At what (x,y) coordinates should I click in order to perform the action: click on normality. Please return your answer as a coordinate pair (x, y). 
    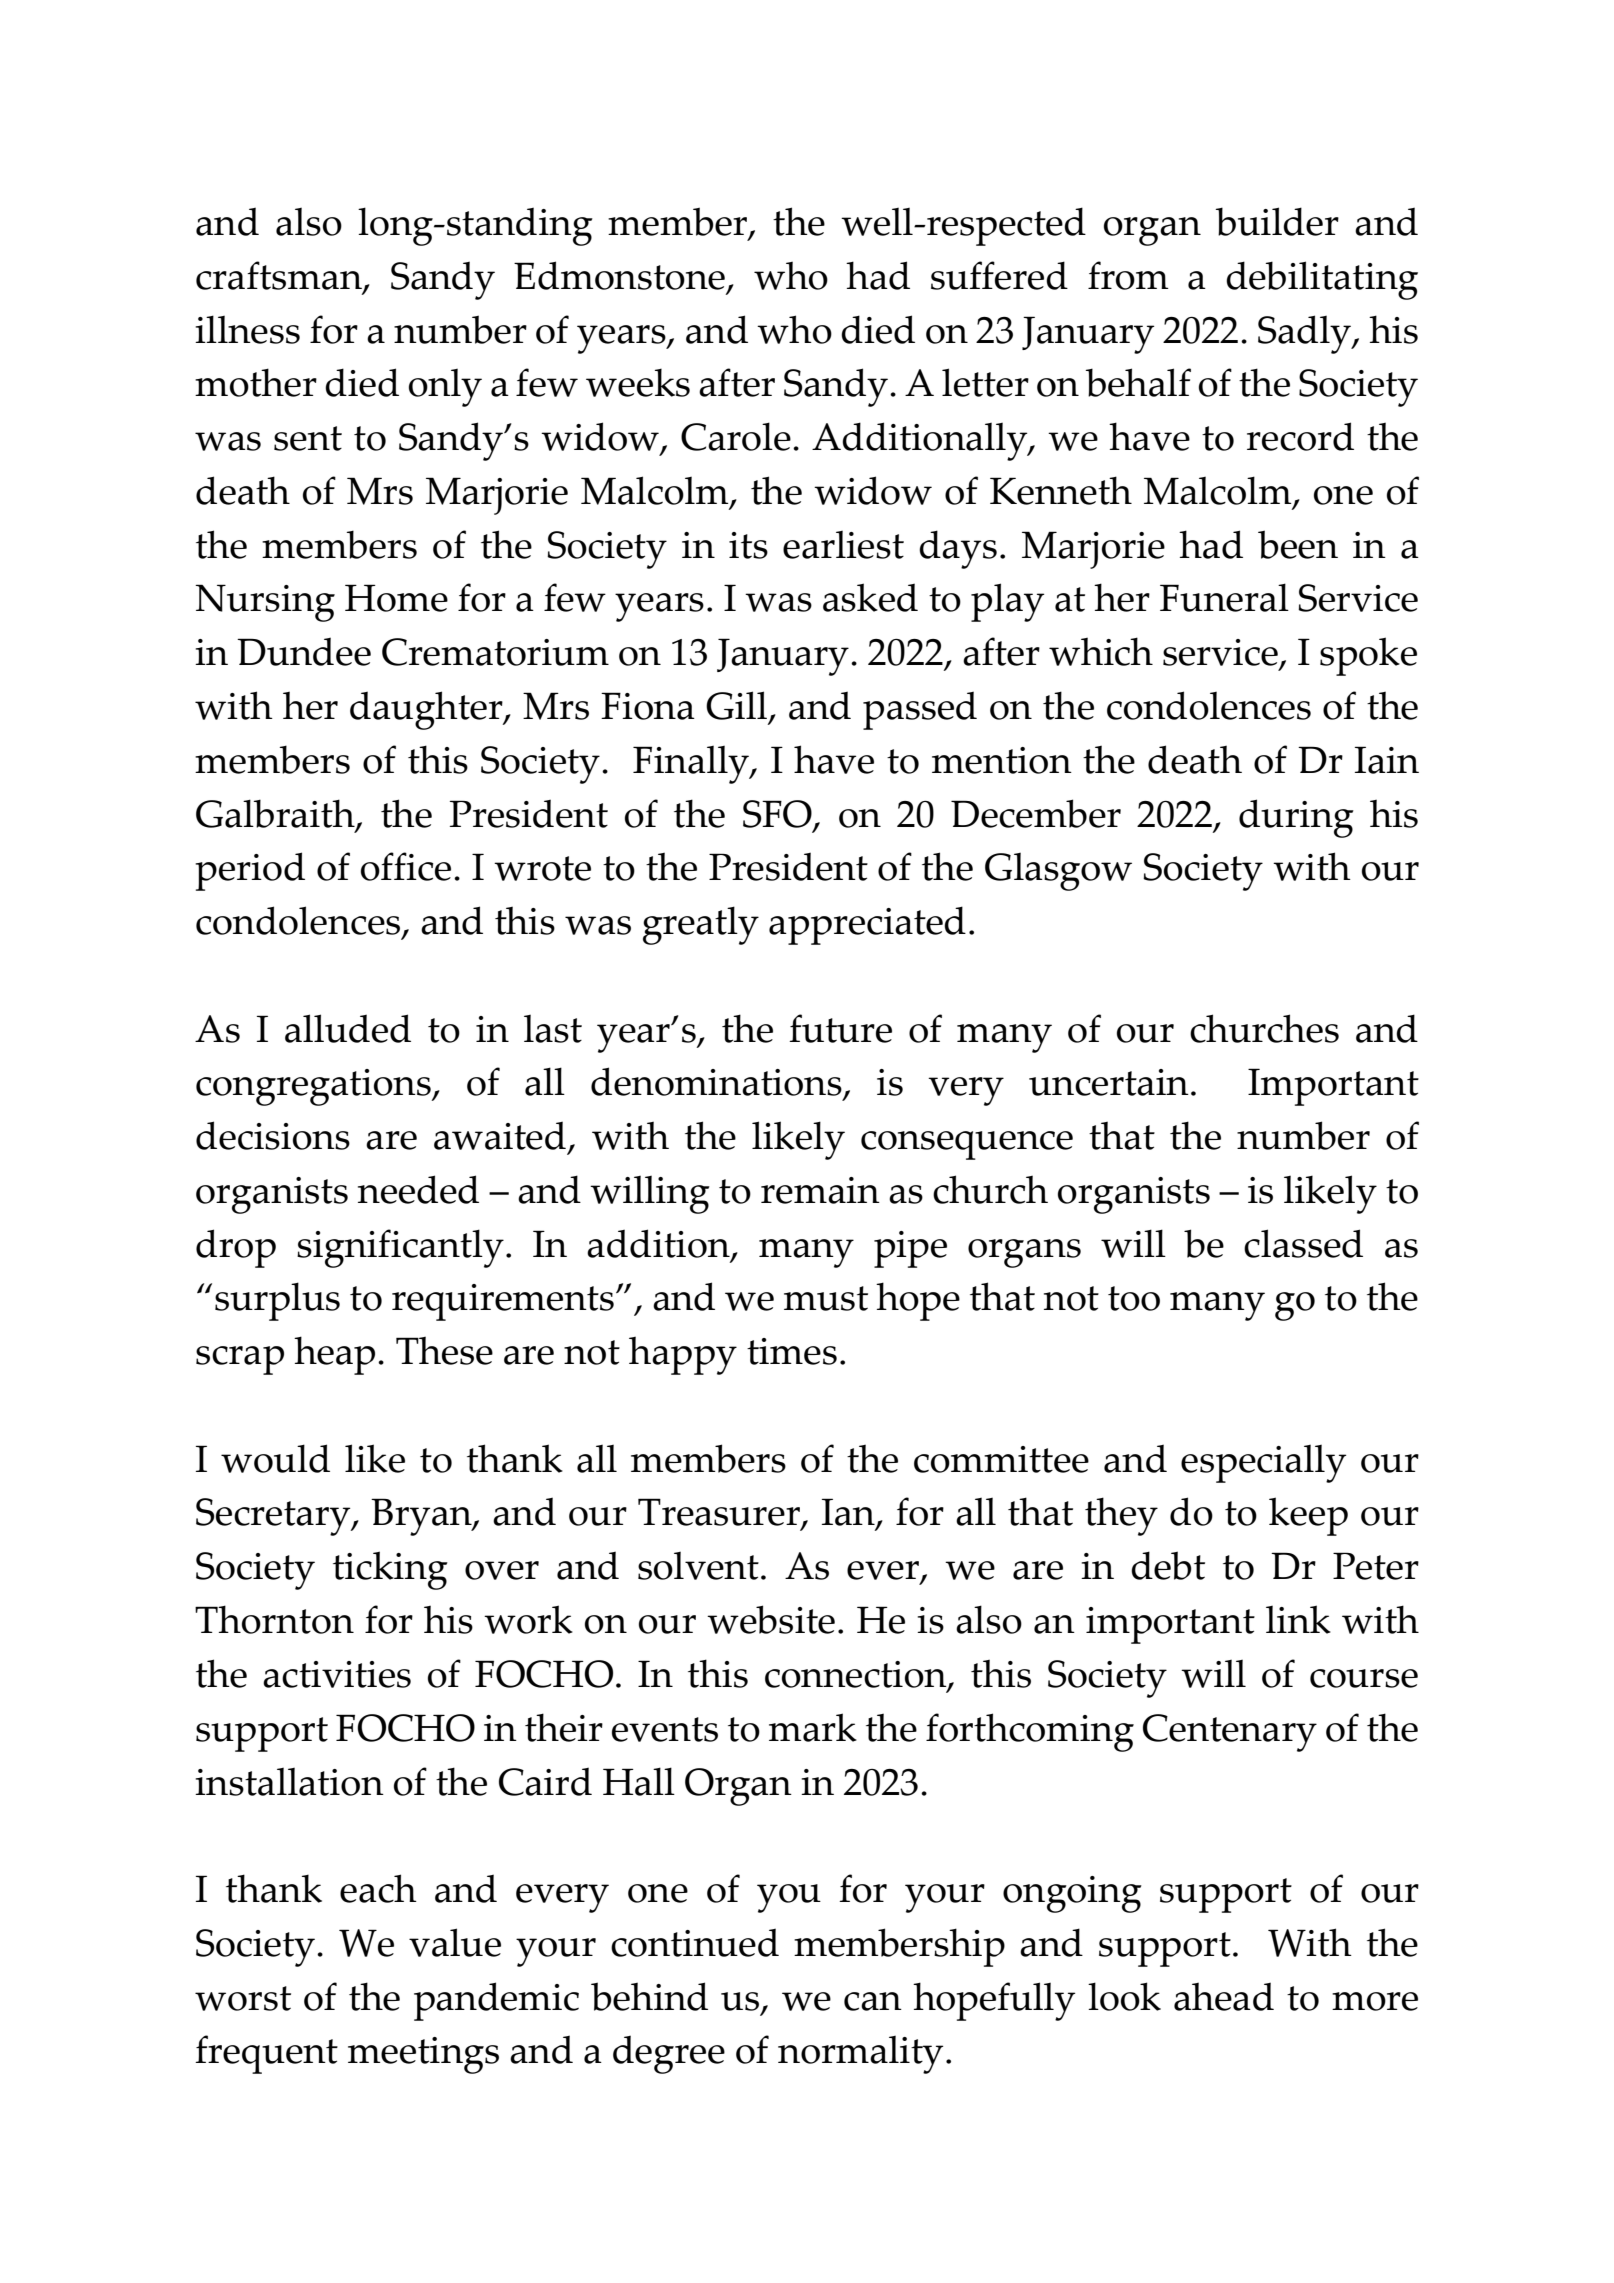
    Looking at the image, I should click on (860, 2055).
